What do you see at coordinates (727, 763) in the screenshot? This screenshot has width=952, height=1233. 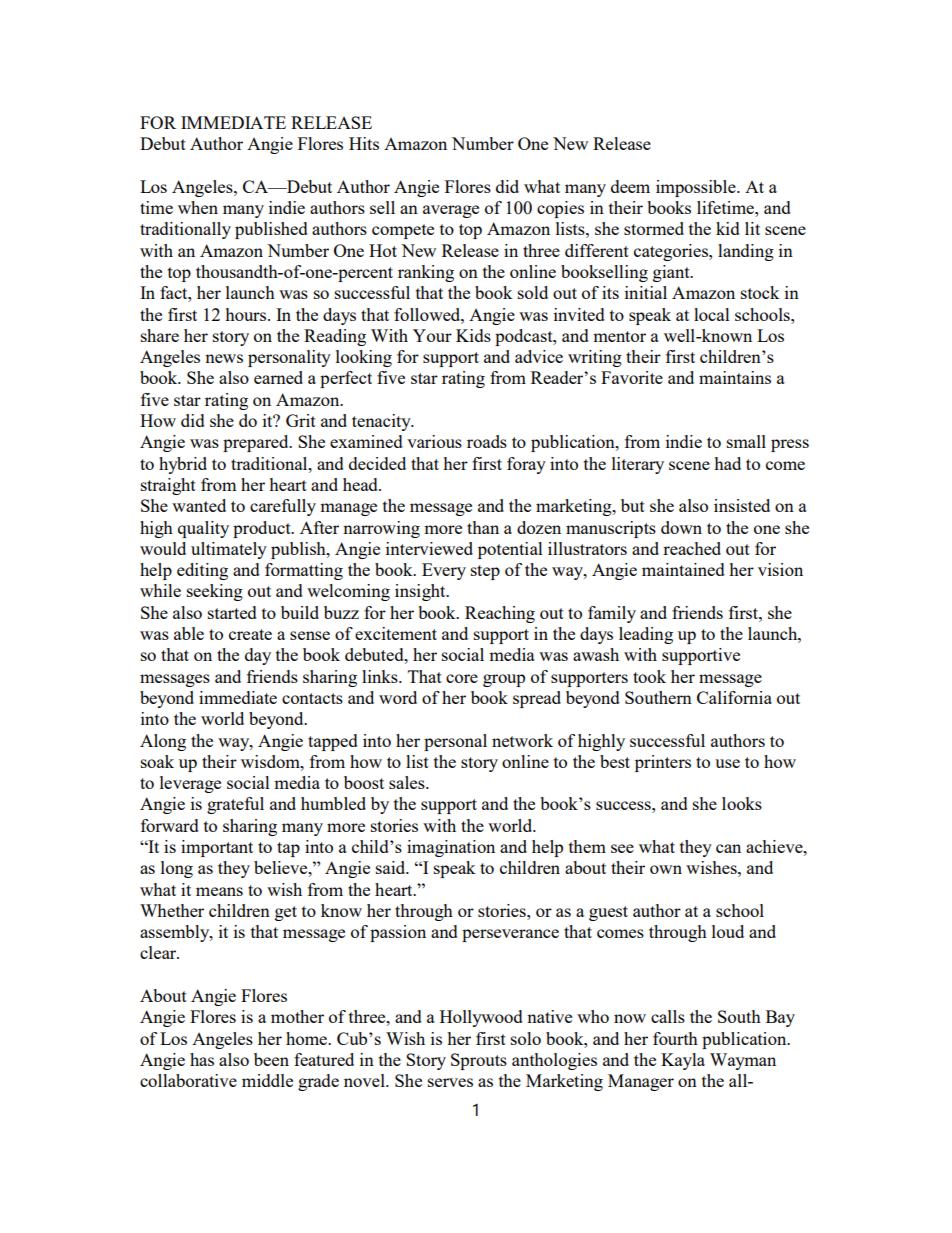 I see `use` at bounding box center [727, 763].
